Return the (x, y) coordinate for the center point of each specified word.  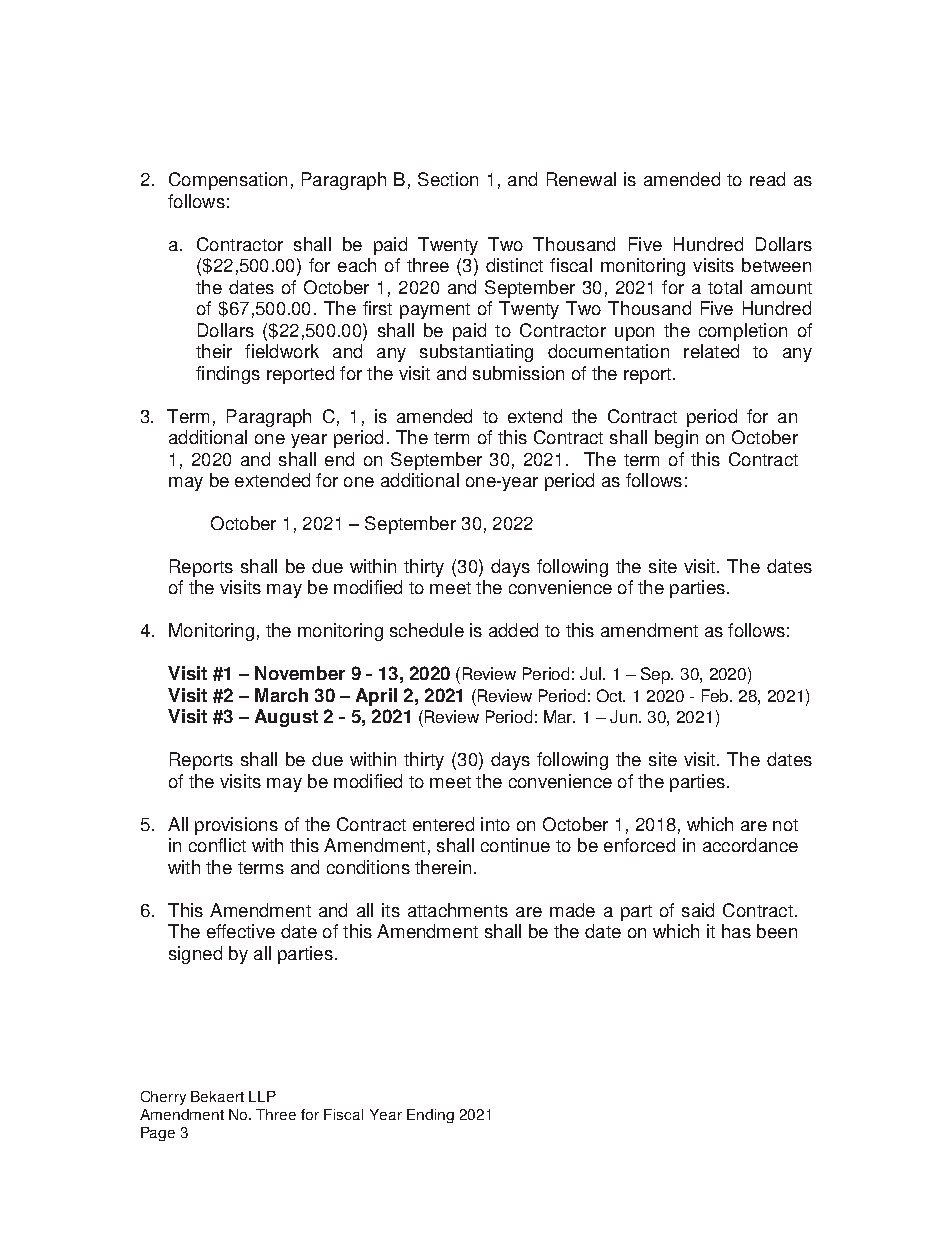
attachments (458, 910)
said (698, 910)
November (300, 673)
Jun (625, 716)
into (495, 824)
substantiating (476, 353)
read (767, 179)
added (513, 630)
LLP (262, 1096)
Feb (717, 695)
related (711, 351)
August (286, 718)
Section (448, 179)
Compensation (228, 181)
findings (228, 375)
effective (241, 931)
